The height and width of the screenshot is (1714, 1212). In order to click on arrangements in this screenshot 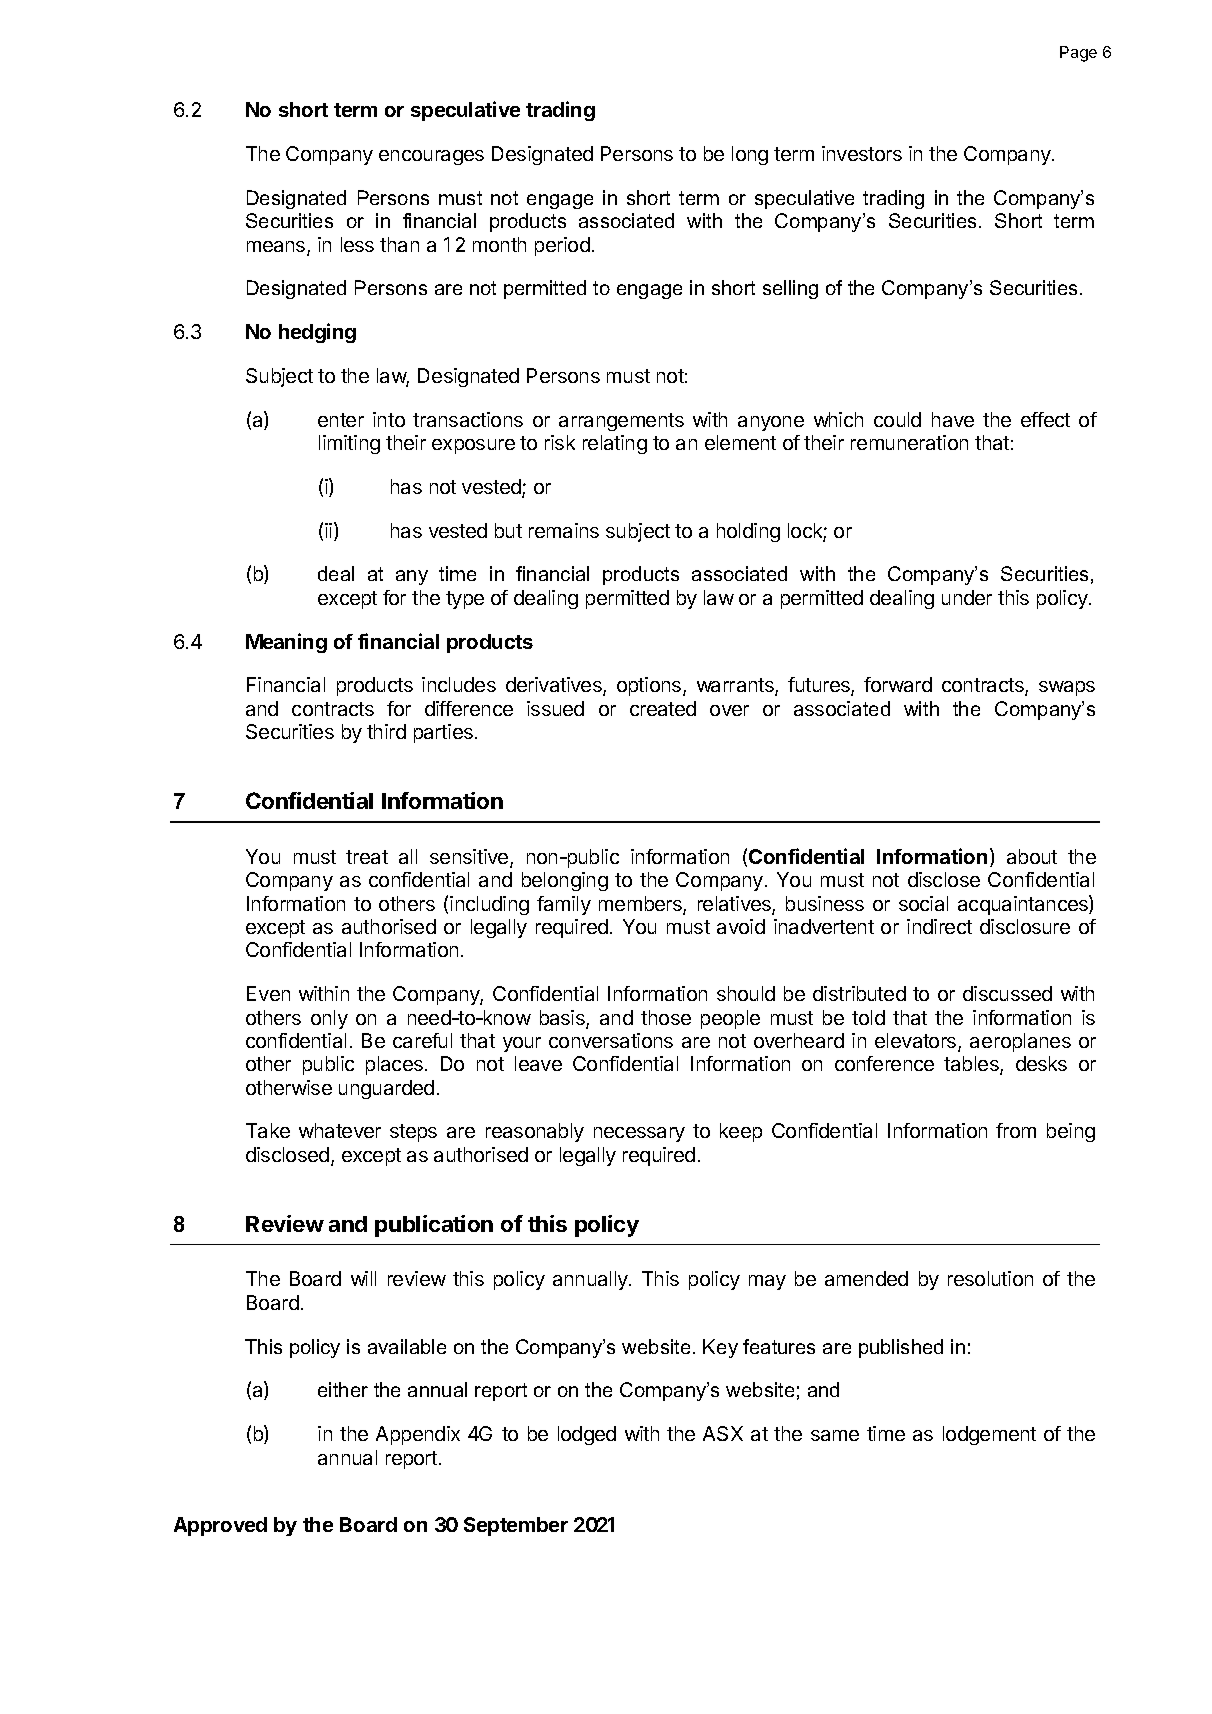, I will do `click(621, 422)`.
